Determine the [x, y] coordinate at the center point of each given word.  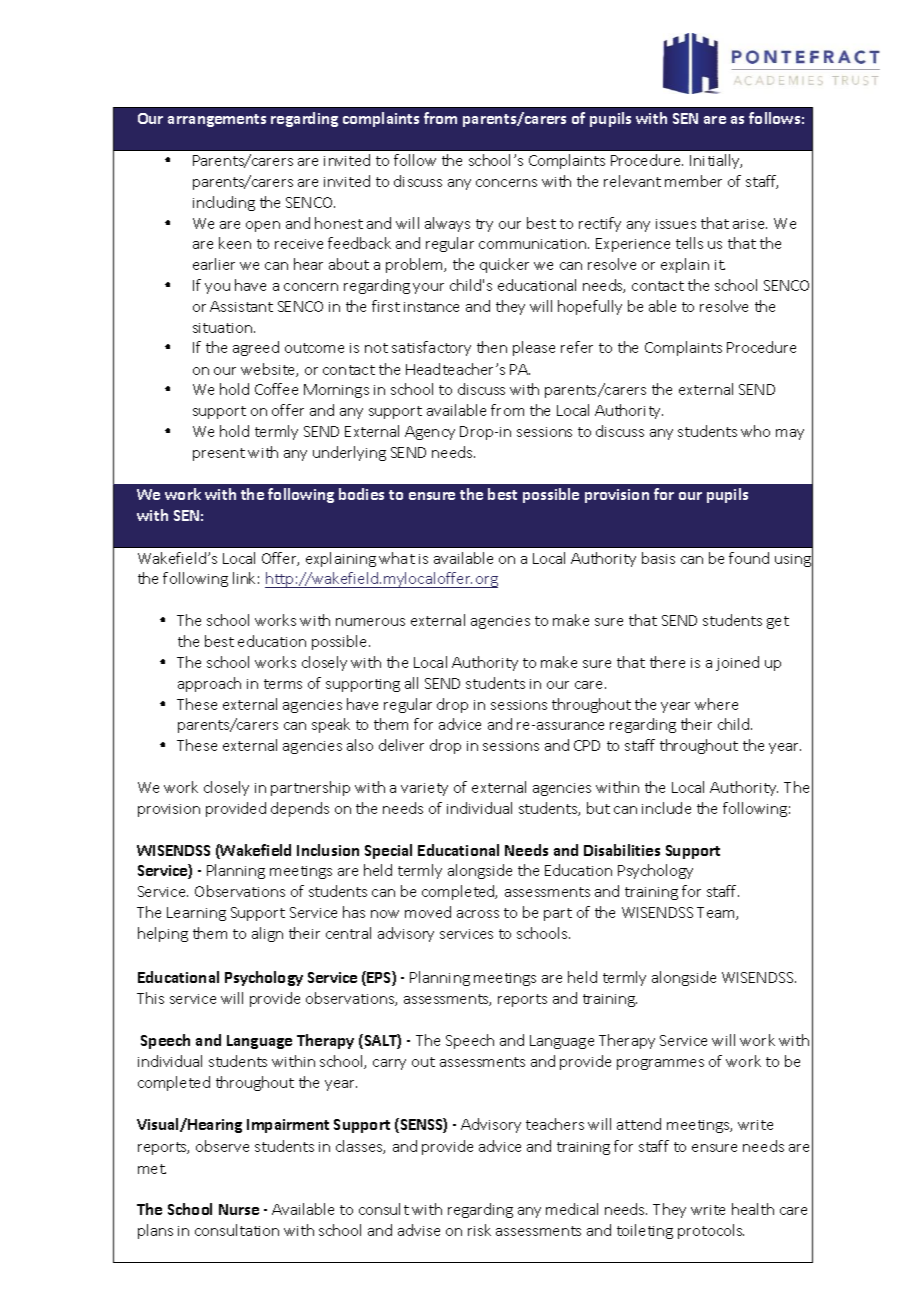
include [666, 808]
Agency [430, 433]
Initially [716, 161]
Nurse [239, 1209]
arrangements [217, 120]
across [478, 914]
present [219, 454]
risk [479, 1230]
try [484, 225]
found [749, 558]
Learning [196, 914]
